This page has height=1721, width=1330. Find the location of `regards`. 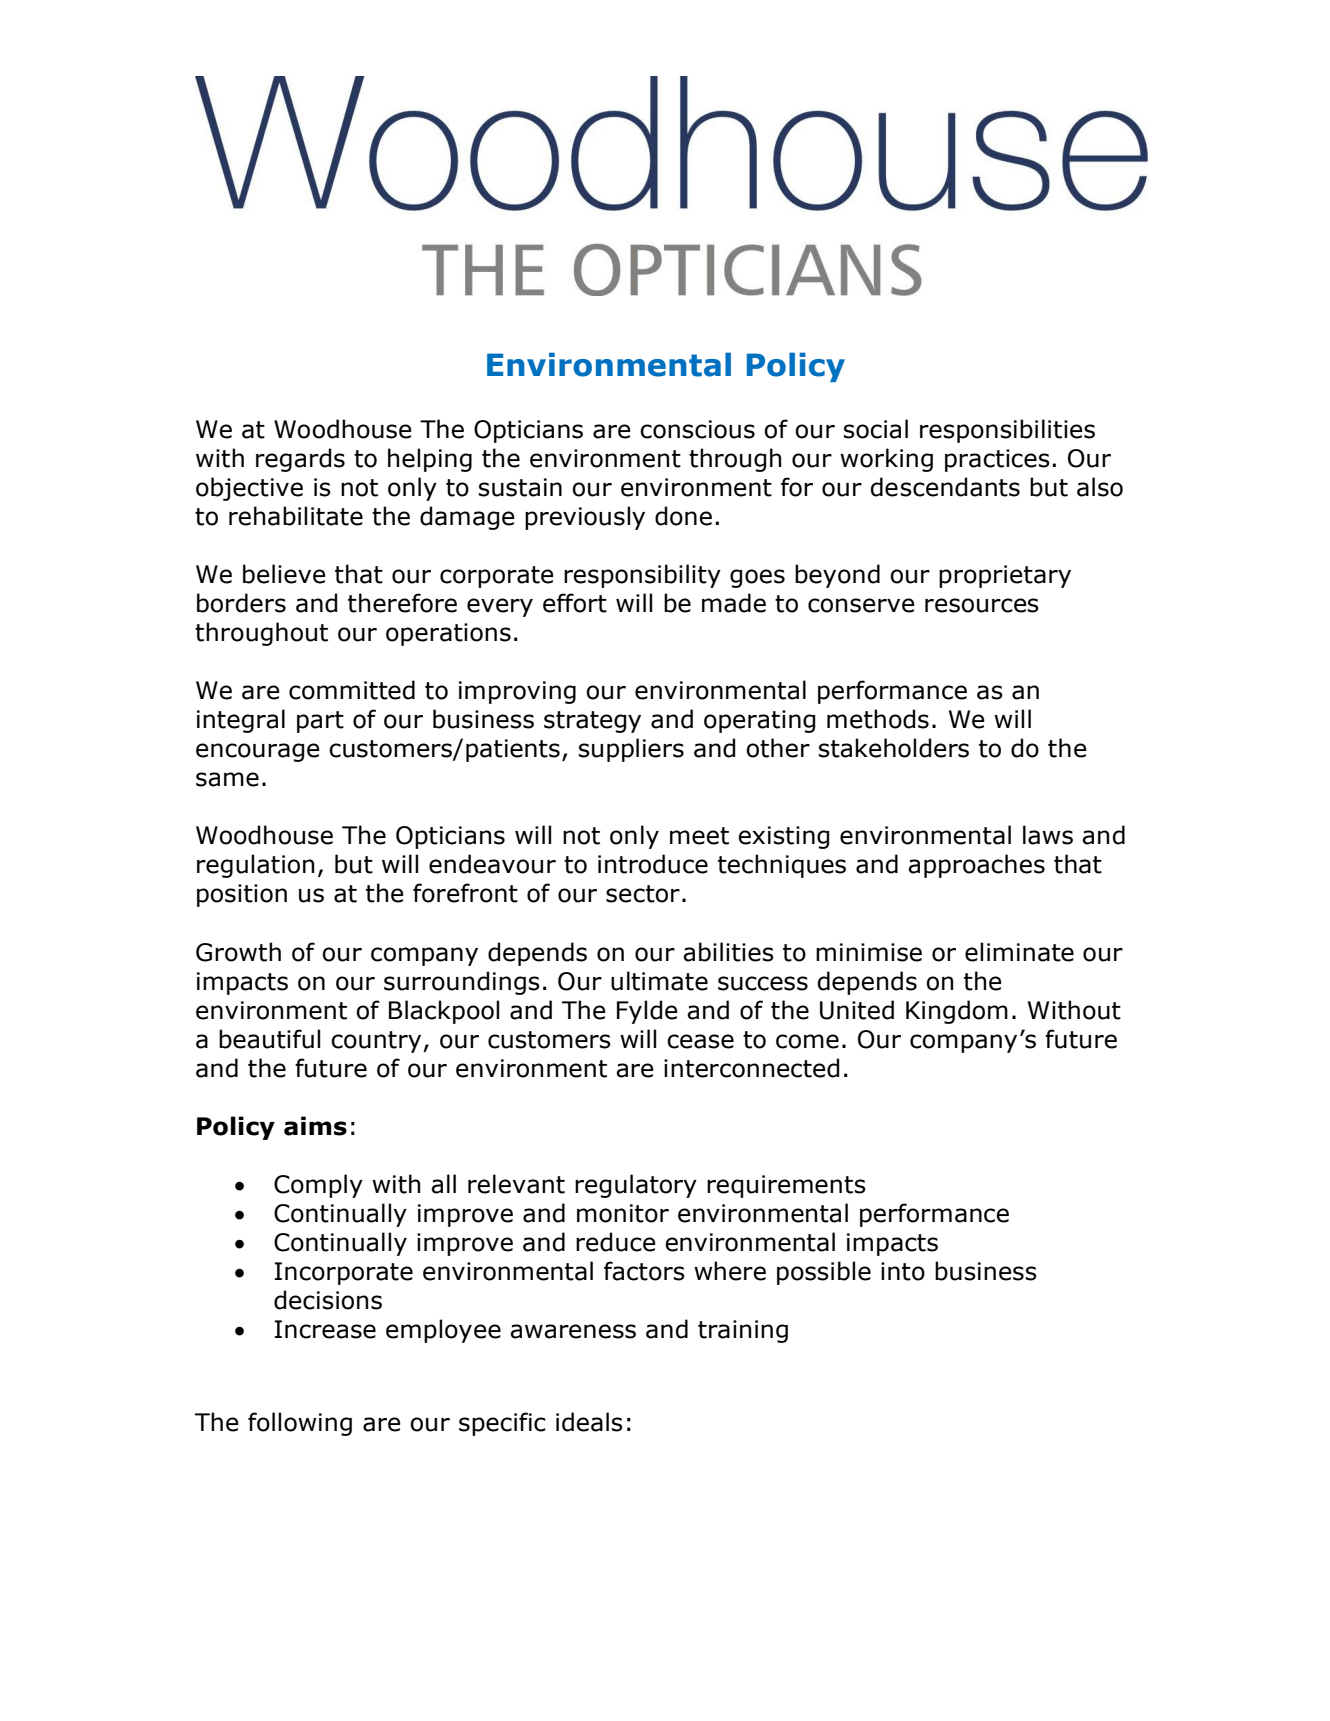

regards is located at coordinates (300, 460).
